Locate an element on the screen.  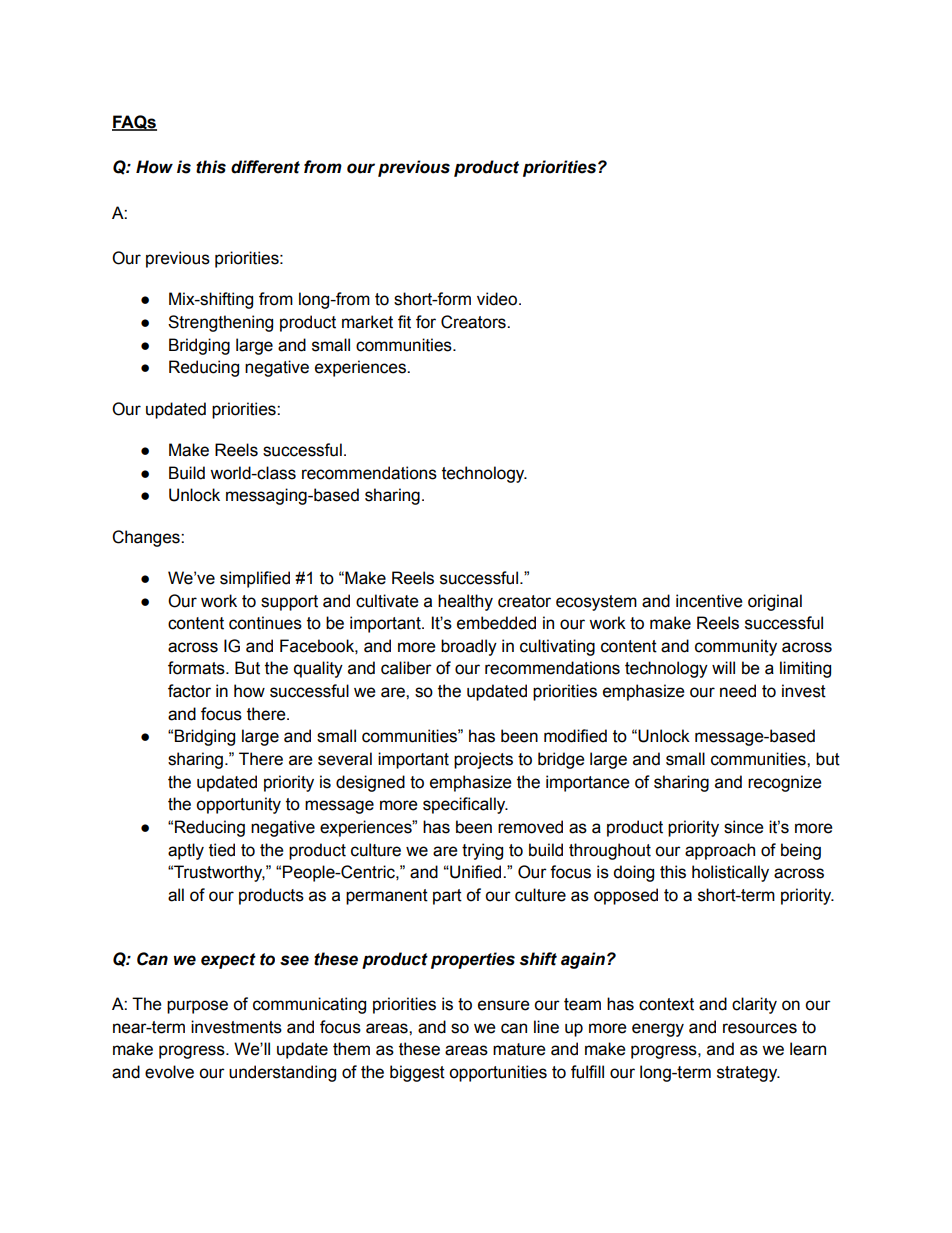
continues is located at coordinates (265, 623).
